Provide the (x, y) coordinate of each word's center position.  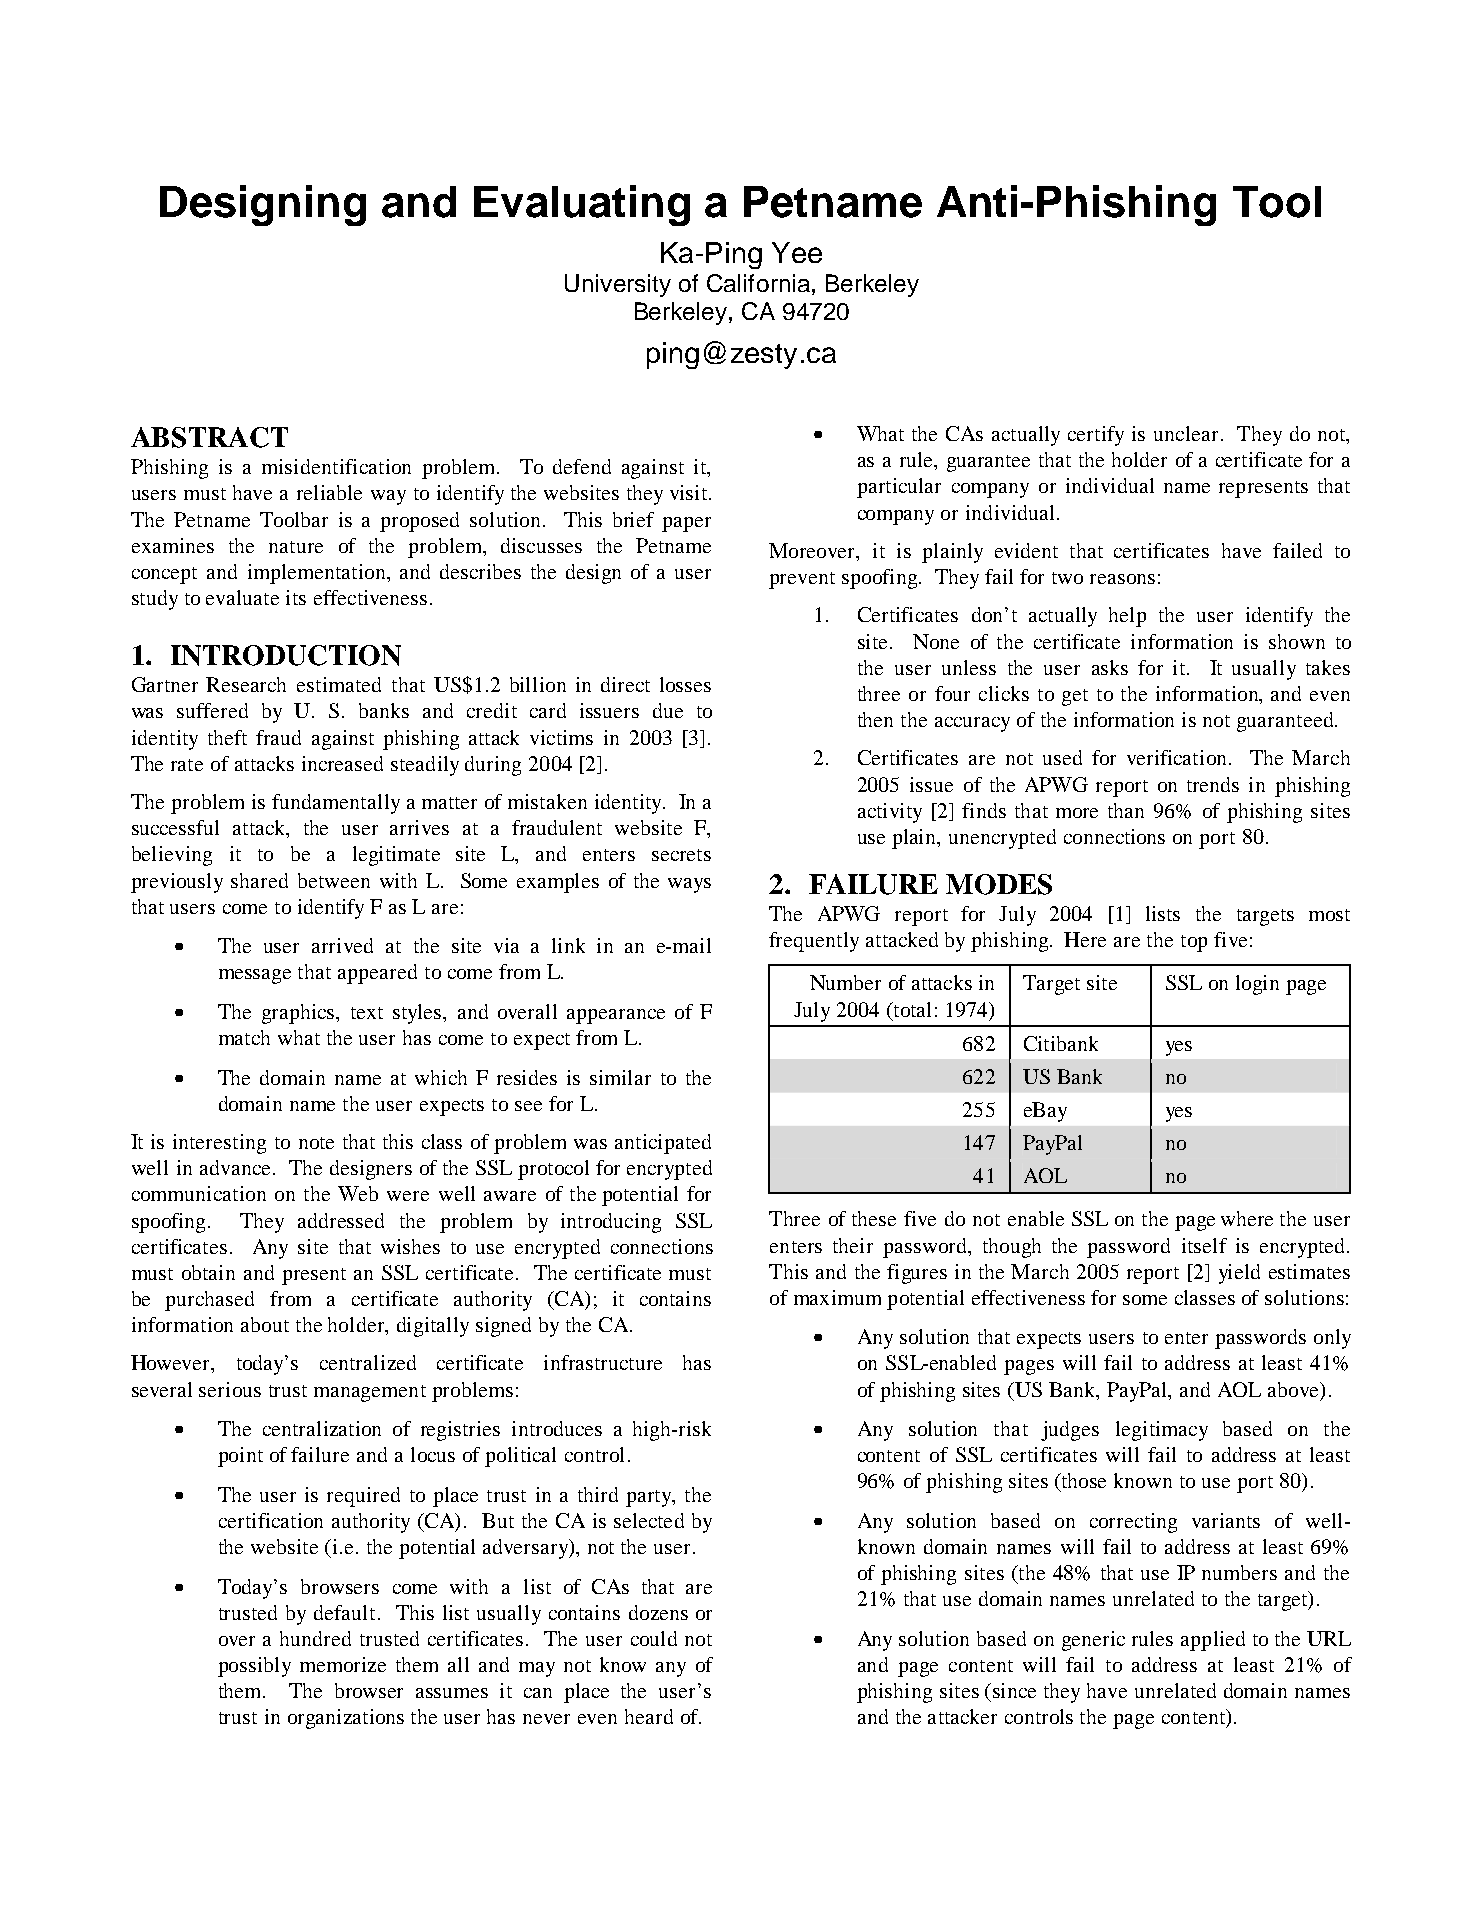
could (654, 1638)
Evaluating (582, 205)
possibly (254, 1667)
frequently (814, 942)
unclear (1186, 433)
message (255, 976)
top (1194, 943)
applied (1213, 1641)
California (758, 283)
